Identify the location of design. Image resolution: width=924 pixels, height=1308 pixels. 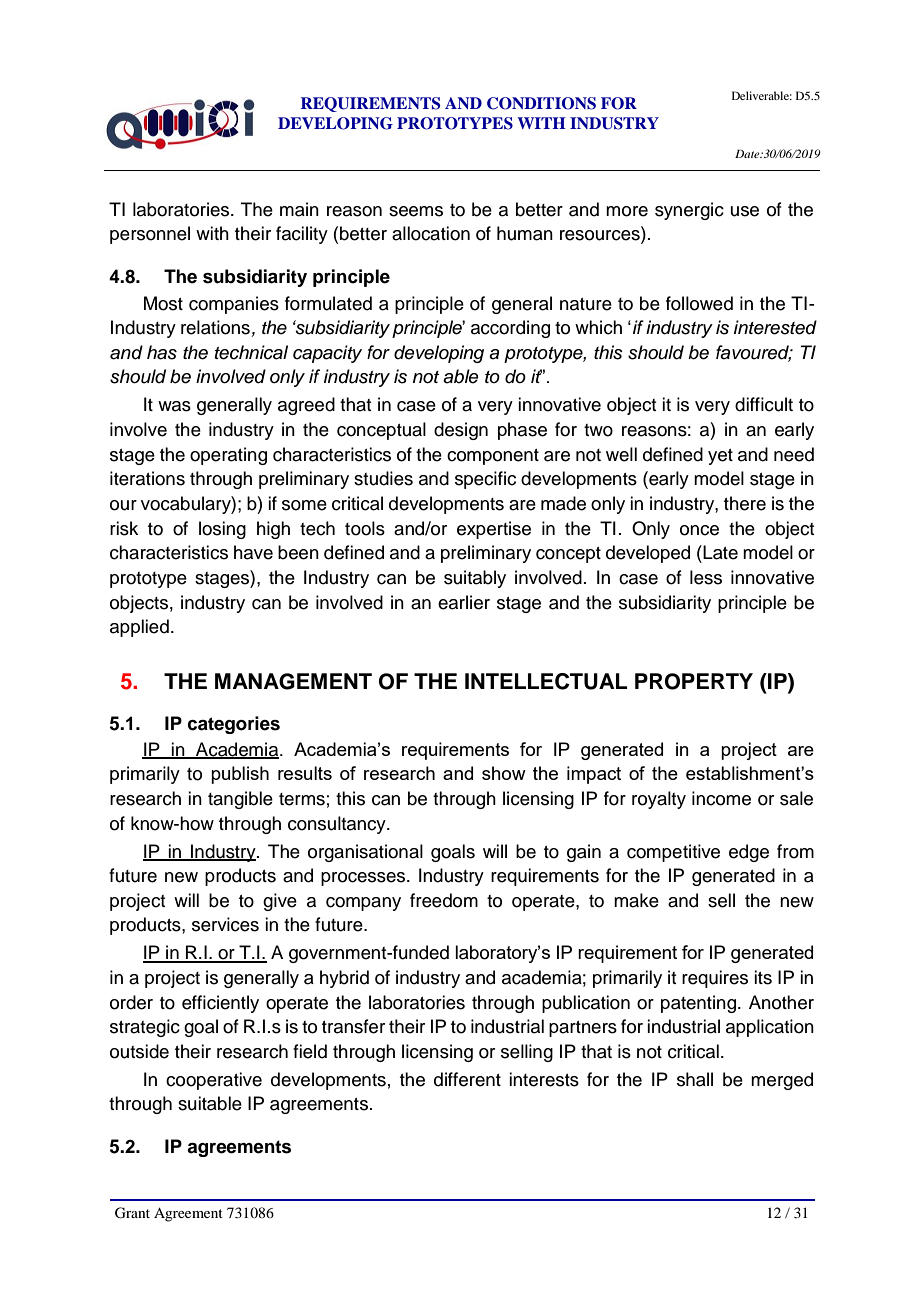
(461, 431).
